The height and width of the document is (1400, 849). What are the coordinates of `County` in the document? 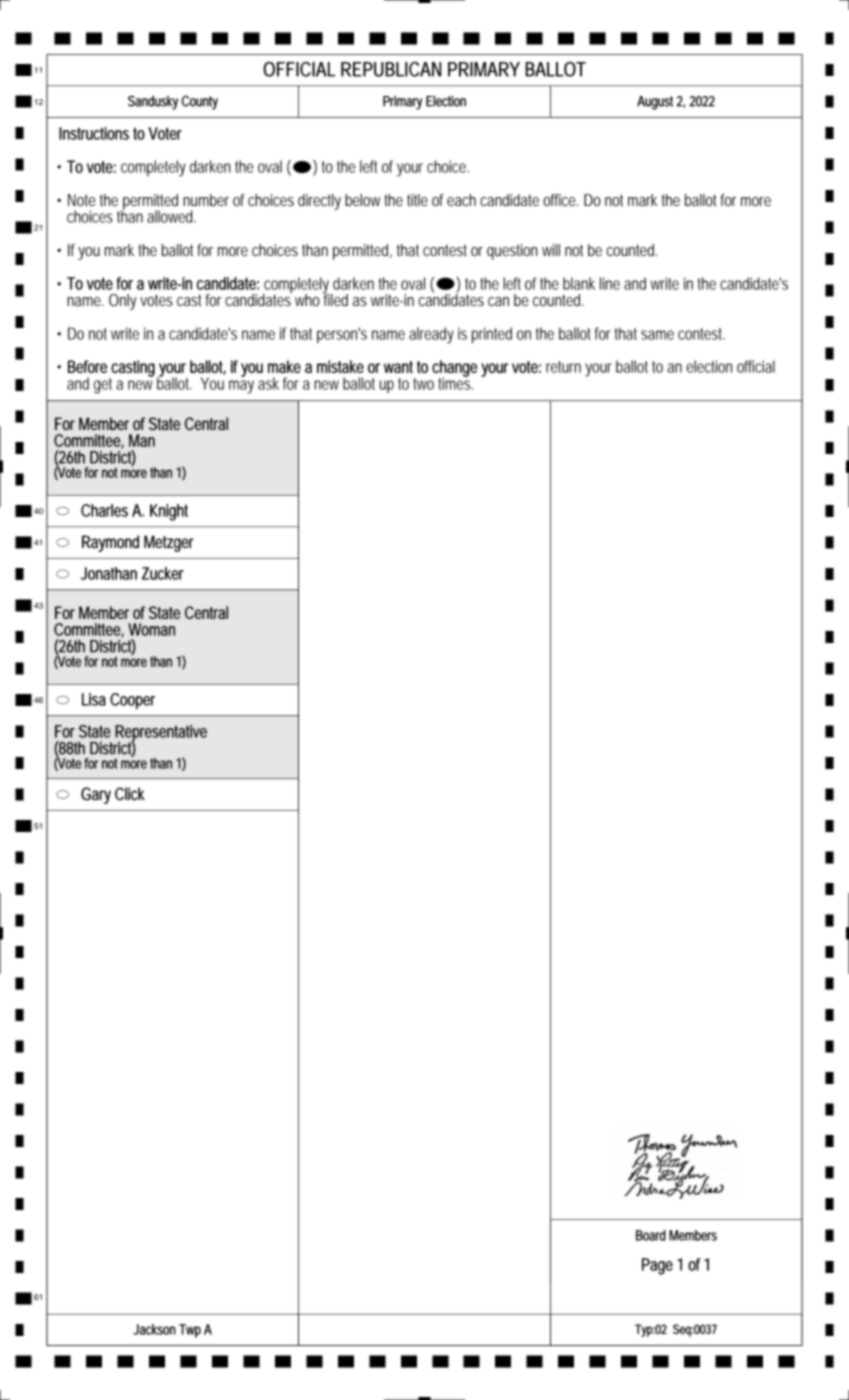 It's located at (199, 102).
